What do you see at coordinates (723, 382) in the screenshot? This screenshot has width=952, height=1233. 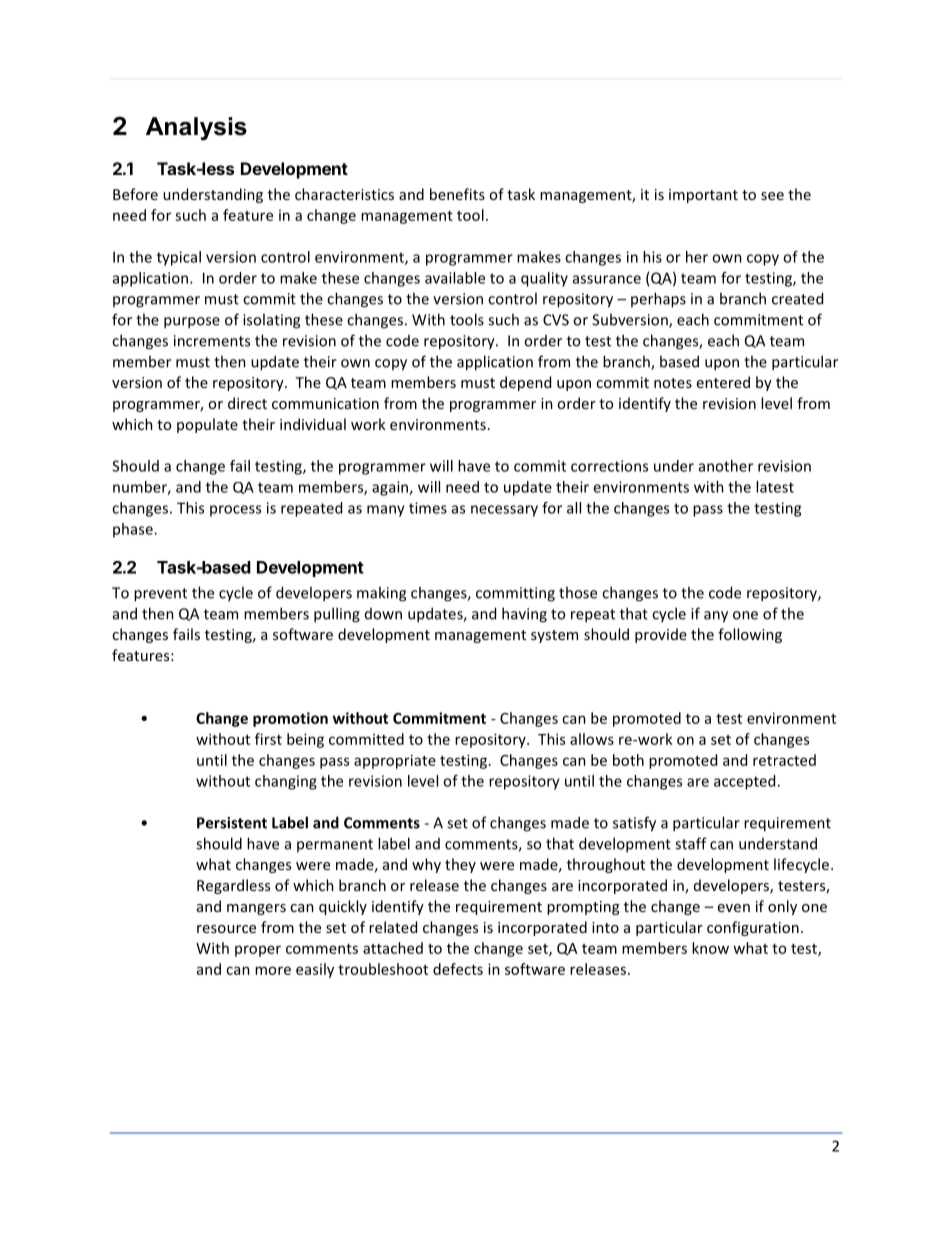 I see `entered` at bounding box center [723, 382].
